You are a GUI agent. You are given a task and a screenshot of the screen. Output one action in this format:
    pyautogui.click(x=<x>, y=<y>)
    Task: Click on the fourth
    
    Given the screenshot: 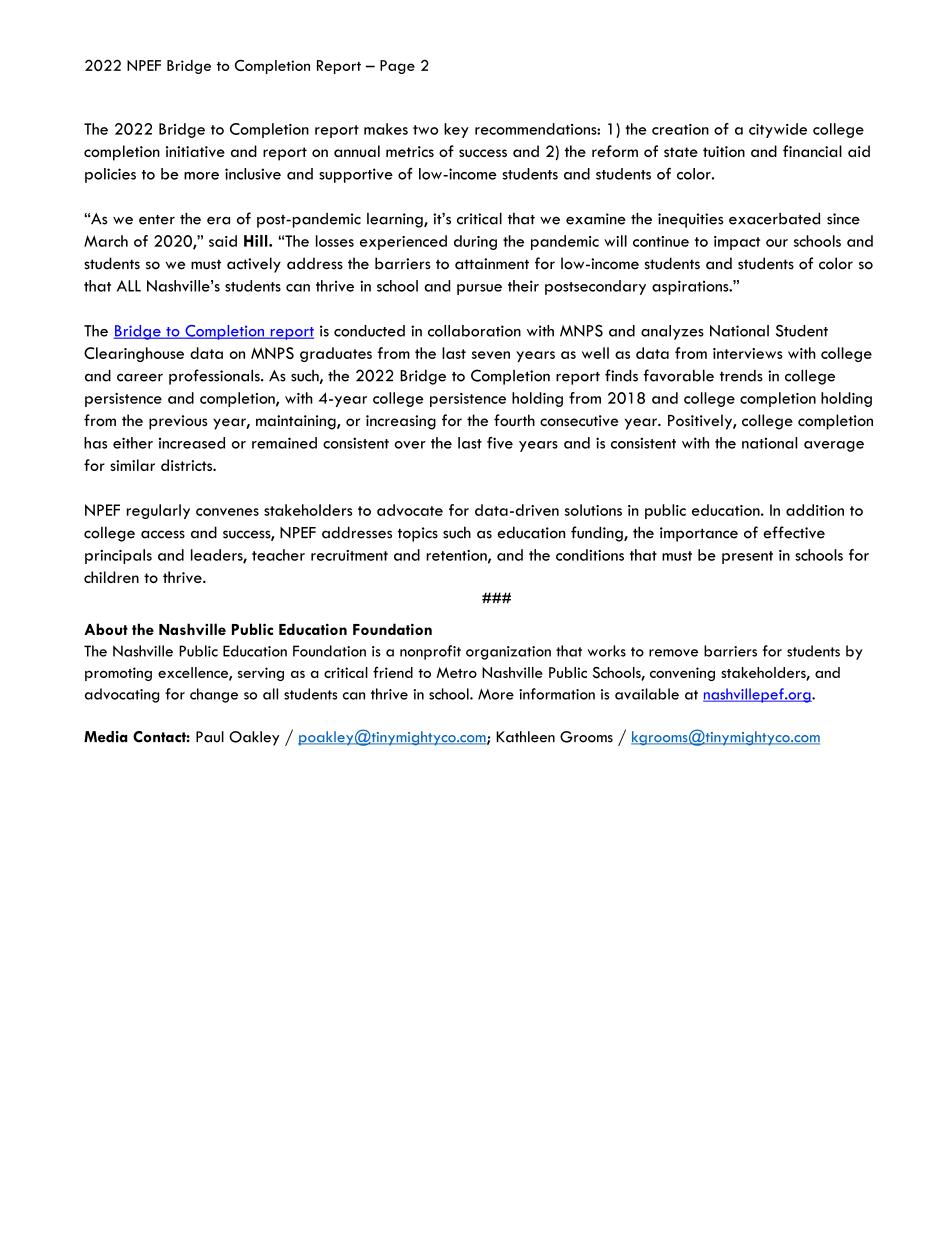 What is the action you would take?
    pyautogui.click(x=514, y=420)
